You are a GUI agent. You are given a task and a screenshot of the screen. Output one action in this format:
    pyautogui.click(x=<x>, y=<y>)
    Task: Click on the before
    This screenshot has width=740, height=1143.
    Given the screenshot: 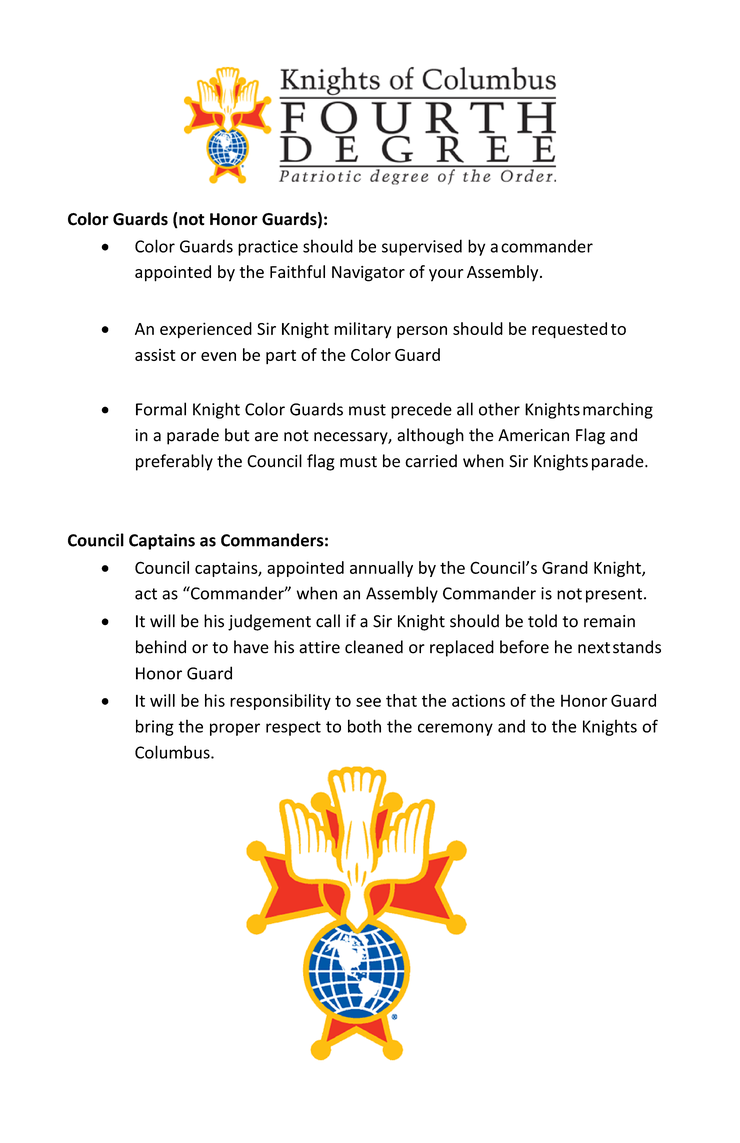 What is the action you would take?
    pyautogui.click(x=524, y=647)
